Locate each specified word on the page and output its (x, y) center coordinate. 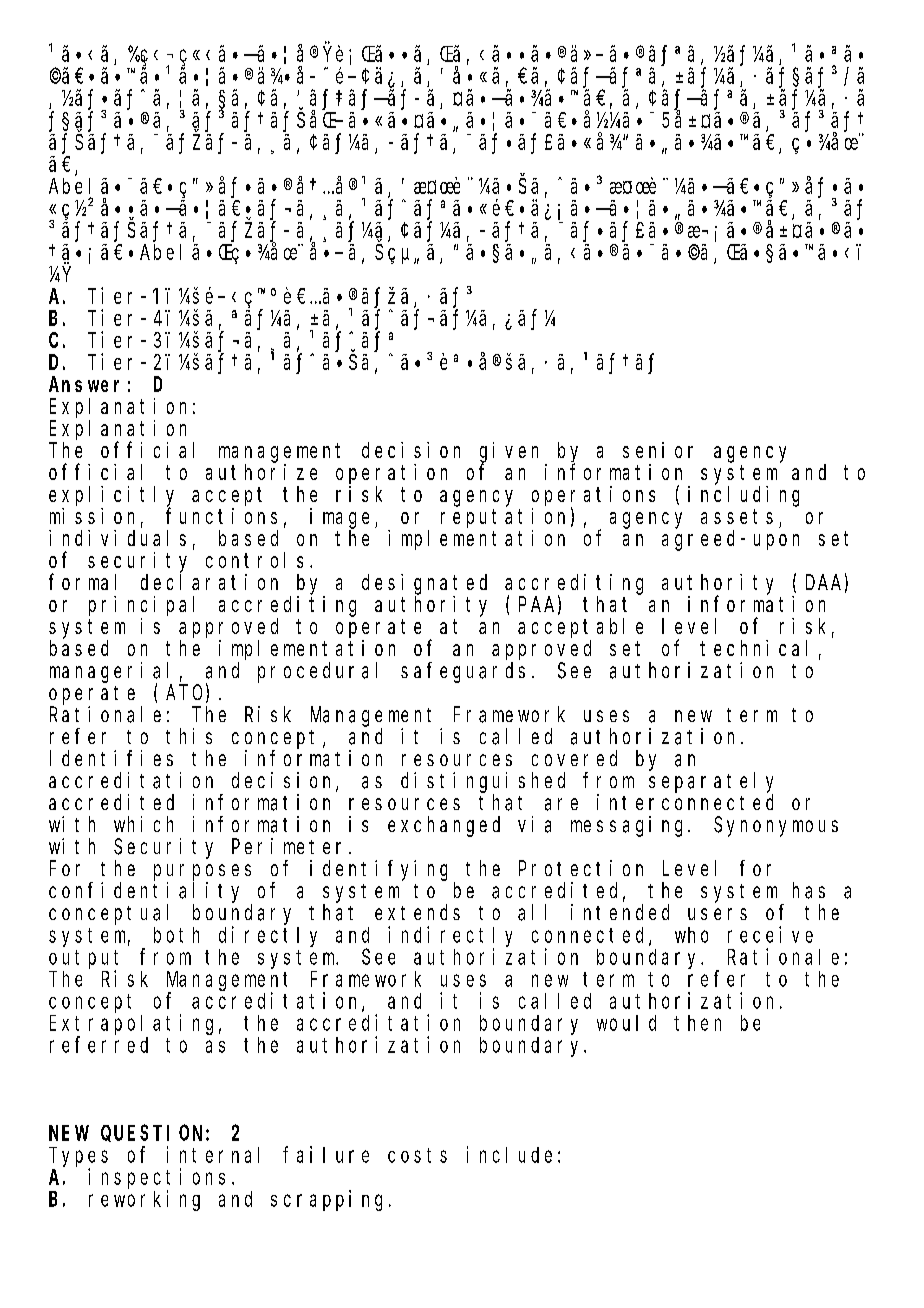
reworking (144, 1200)
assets (737, 516)
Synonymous (776, 827)
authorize (261, 472)
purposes (202, 872)
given (509, 453)
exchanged (444, 826)
